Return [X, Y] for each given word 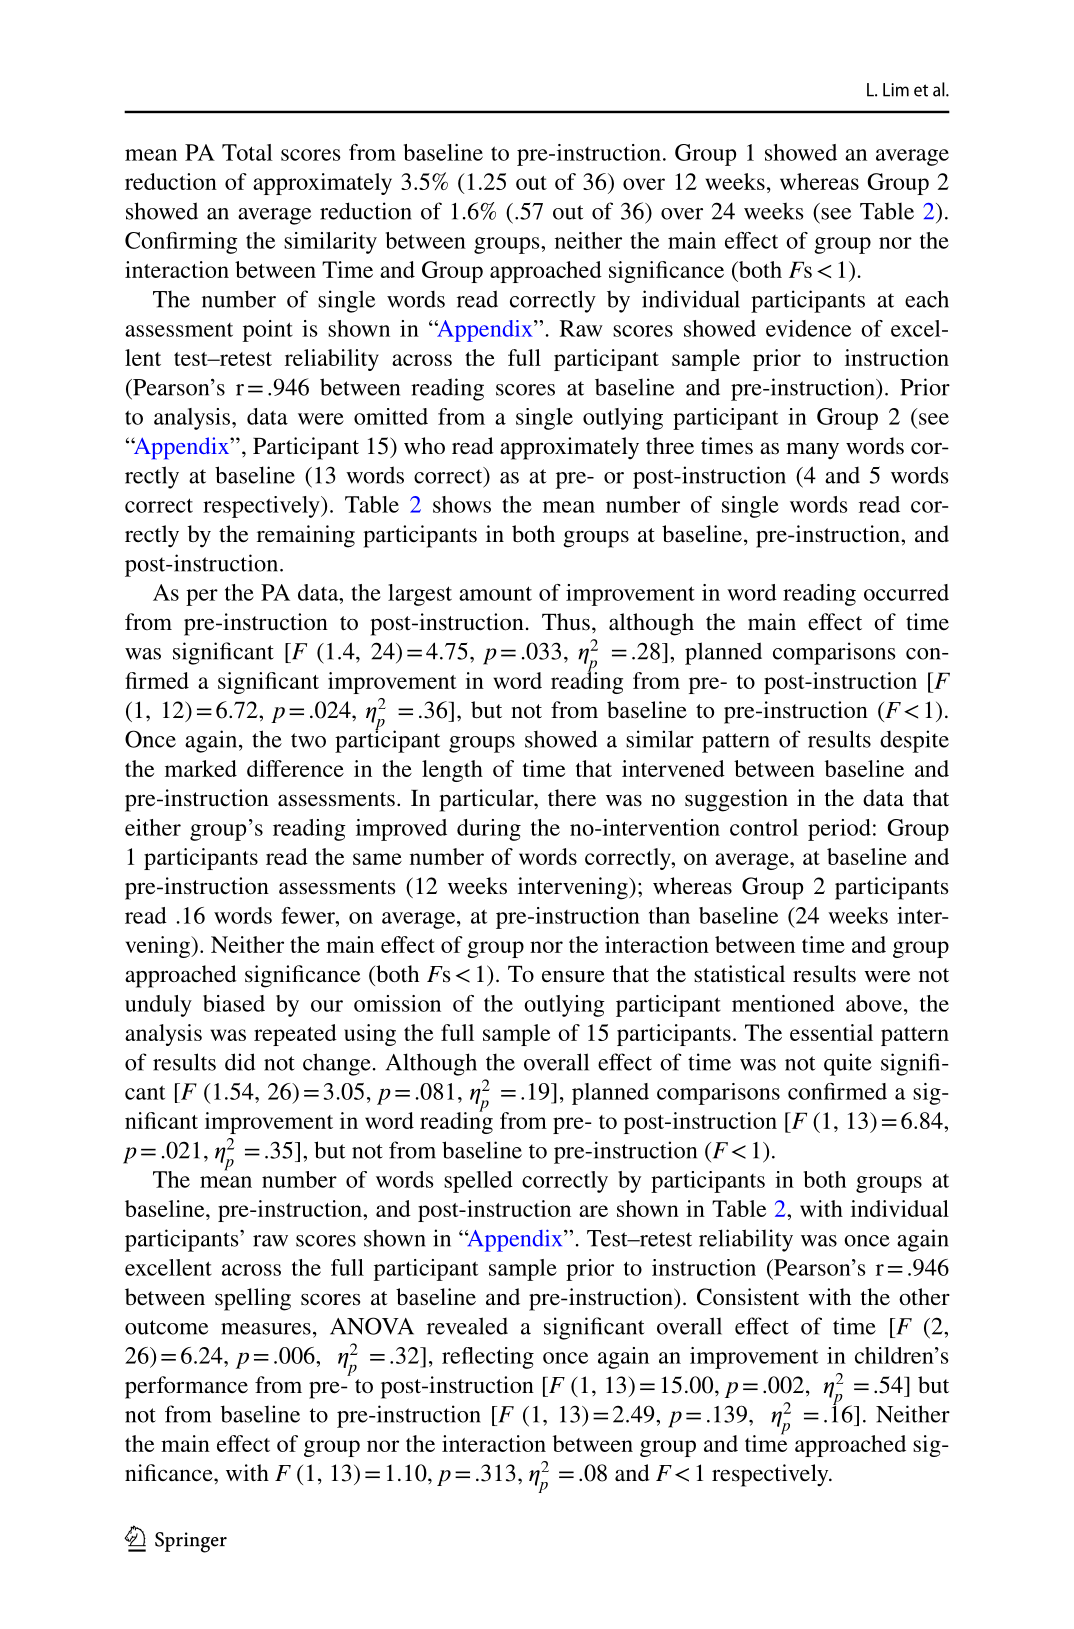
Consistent [748, 1297]
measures [266, 1329]
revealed [467, 1326]
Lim [896, 90]
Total [247, 152]
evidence [808, 328]
